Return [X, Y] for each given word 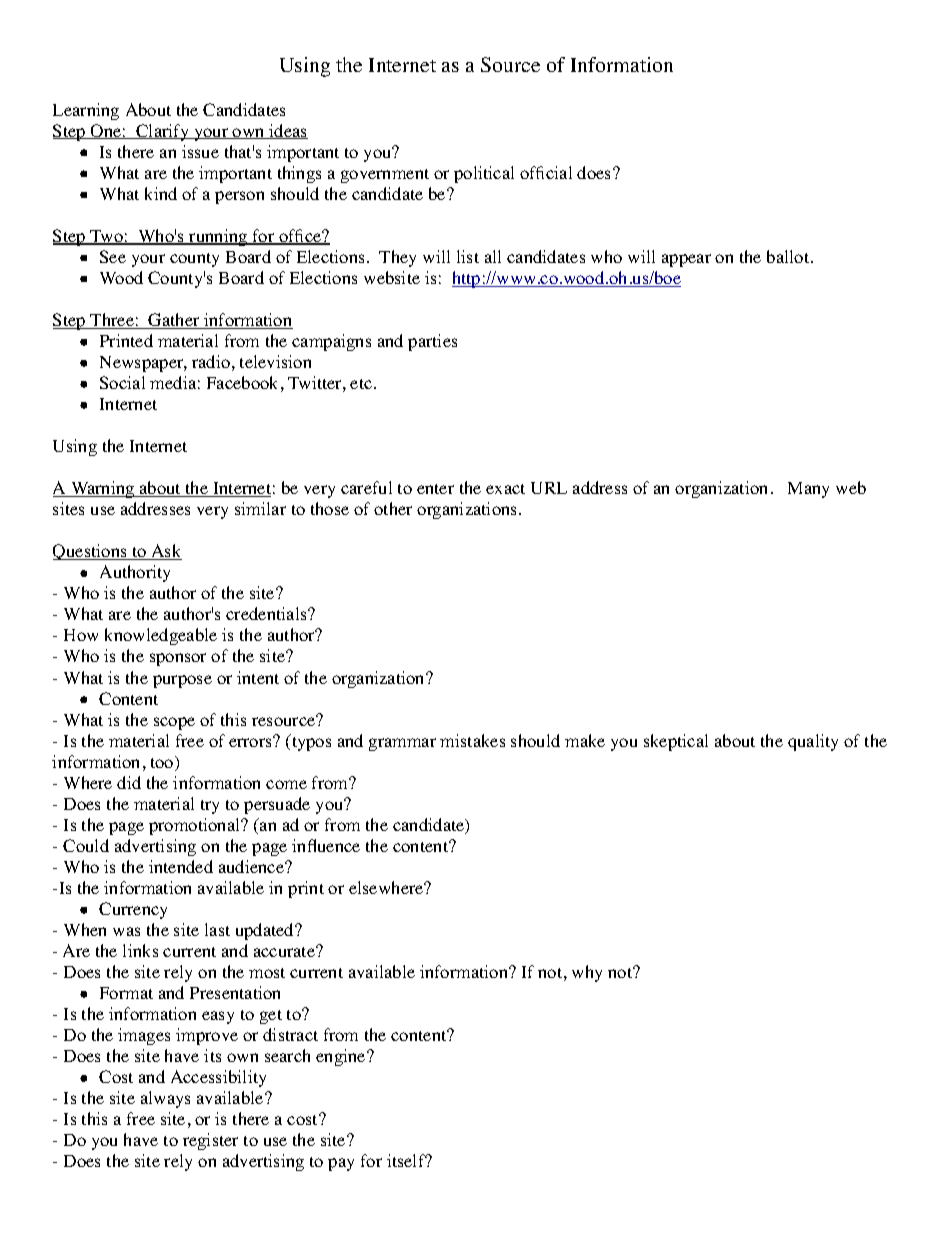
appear [686, 260]
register [210, 1141]
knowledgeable [161, 636]
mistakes [472, 740]
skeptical [676, 742]
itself [407, 1160]
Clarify [162, 132]
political [484, 174]
